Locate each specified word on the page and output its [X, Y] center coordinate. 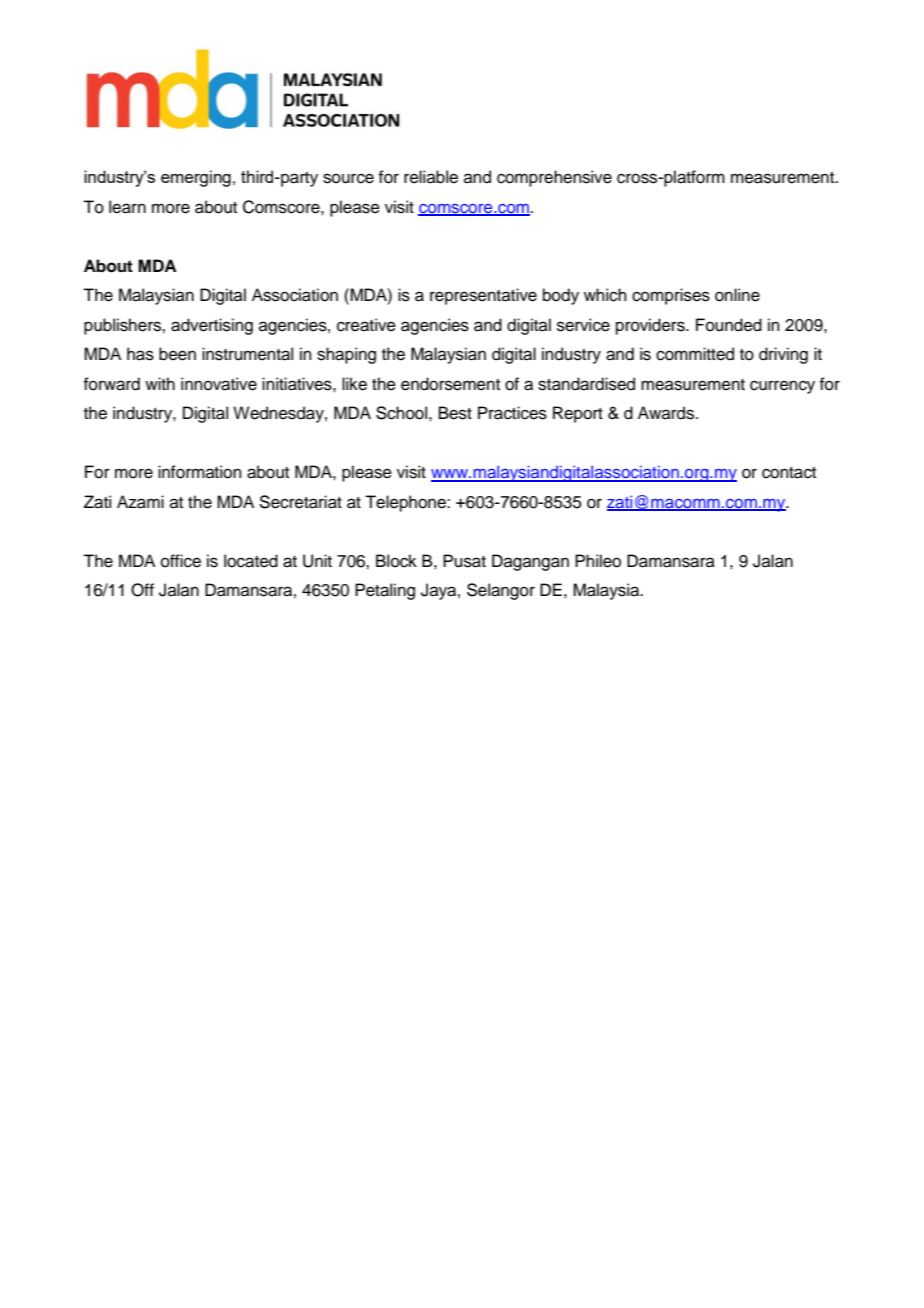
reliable [431, 177]
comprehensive [554, 178]
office [181, 561]
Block [396, 561]
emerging [196, 178]
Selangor [501, 591]
